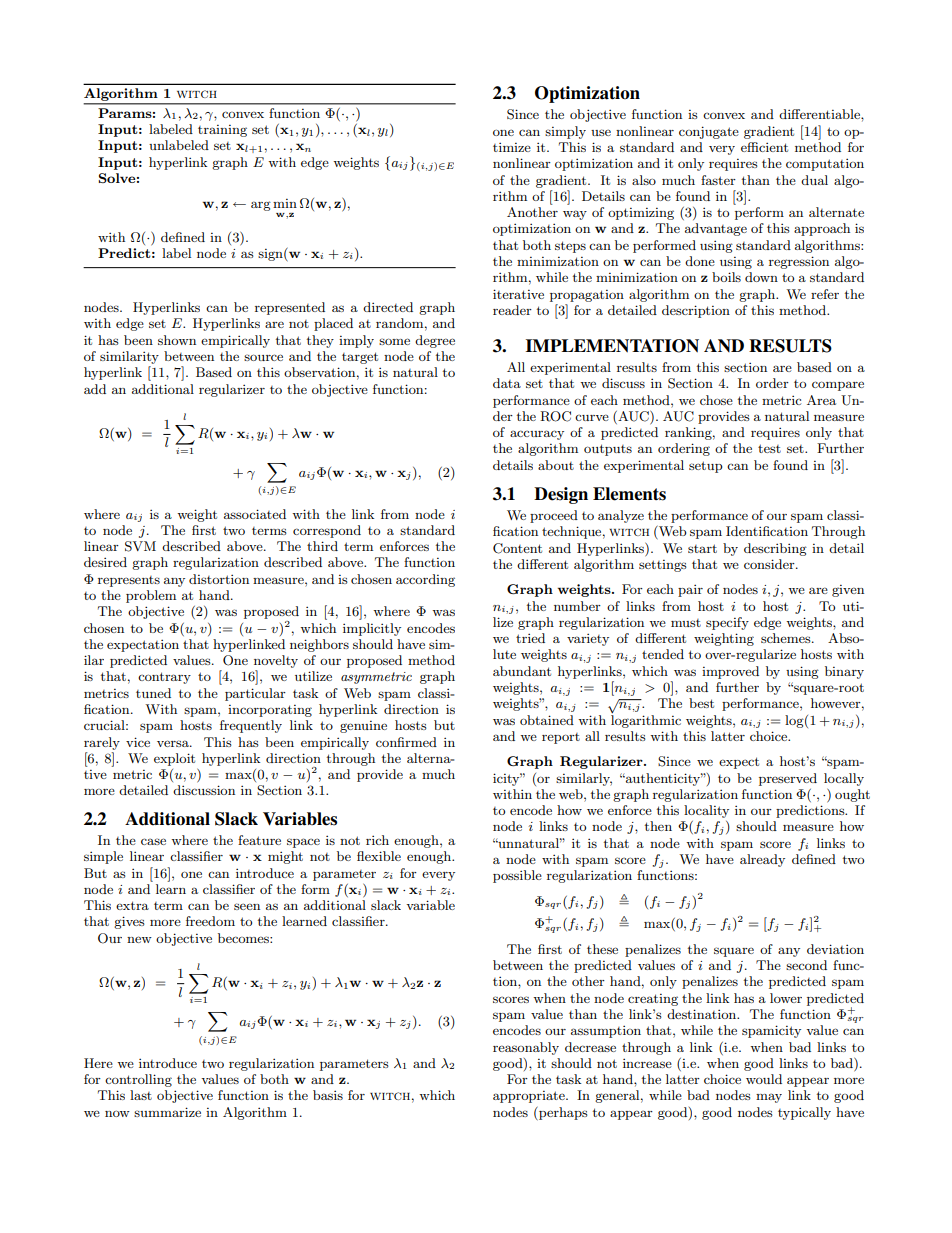  What do you see at coordinates (167, 1112) in the screenshot?
I see `summarize` at bounding box center [167, 1112].
